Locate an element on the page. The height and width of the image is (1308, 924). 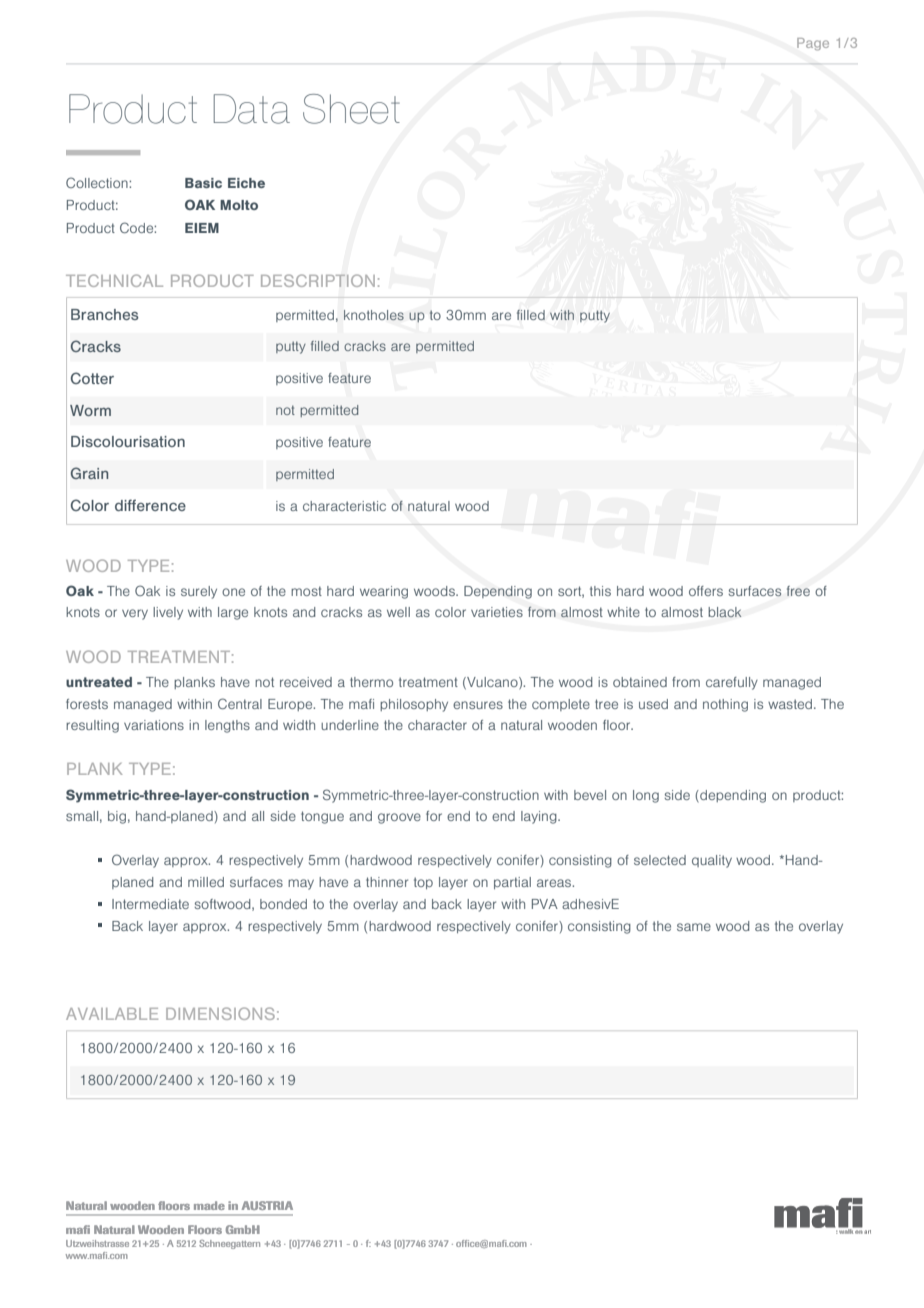
offers is located at coordinates (706, 591).
